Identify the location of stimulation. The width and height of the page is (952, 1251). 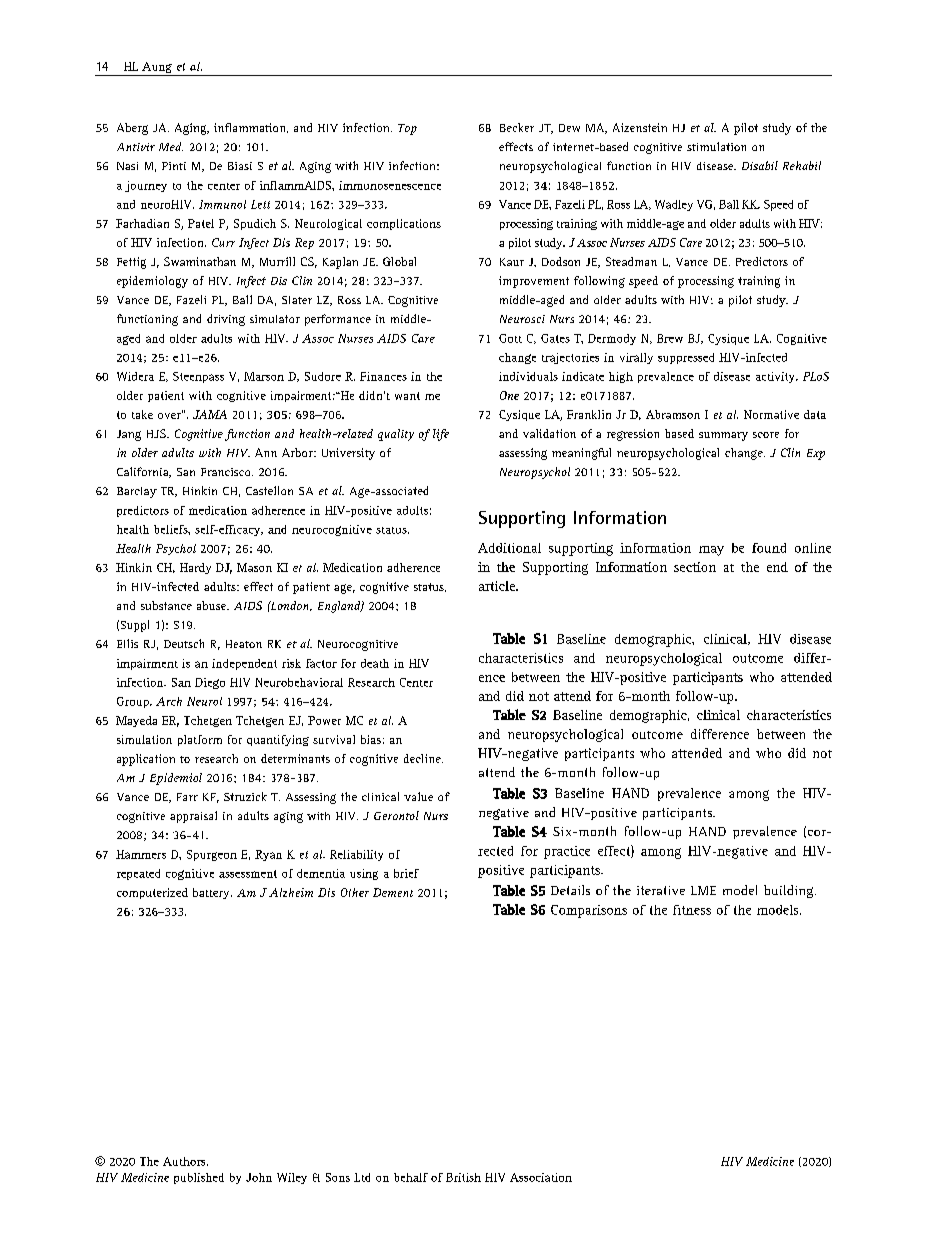
(716, 146).
